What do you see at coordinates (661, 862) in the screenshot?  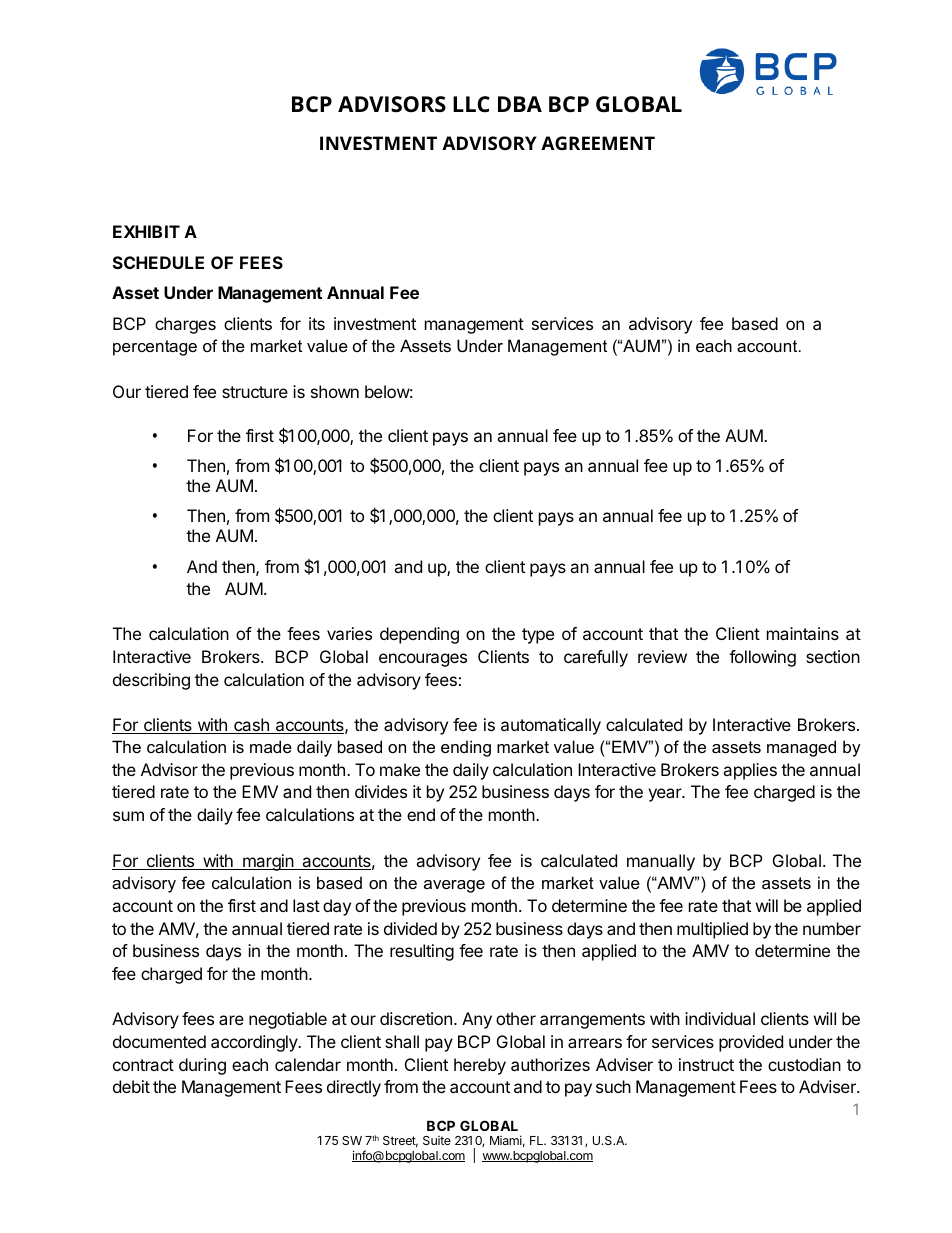 I see `manually` at bounding box center [661, 862].
